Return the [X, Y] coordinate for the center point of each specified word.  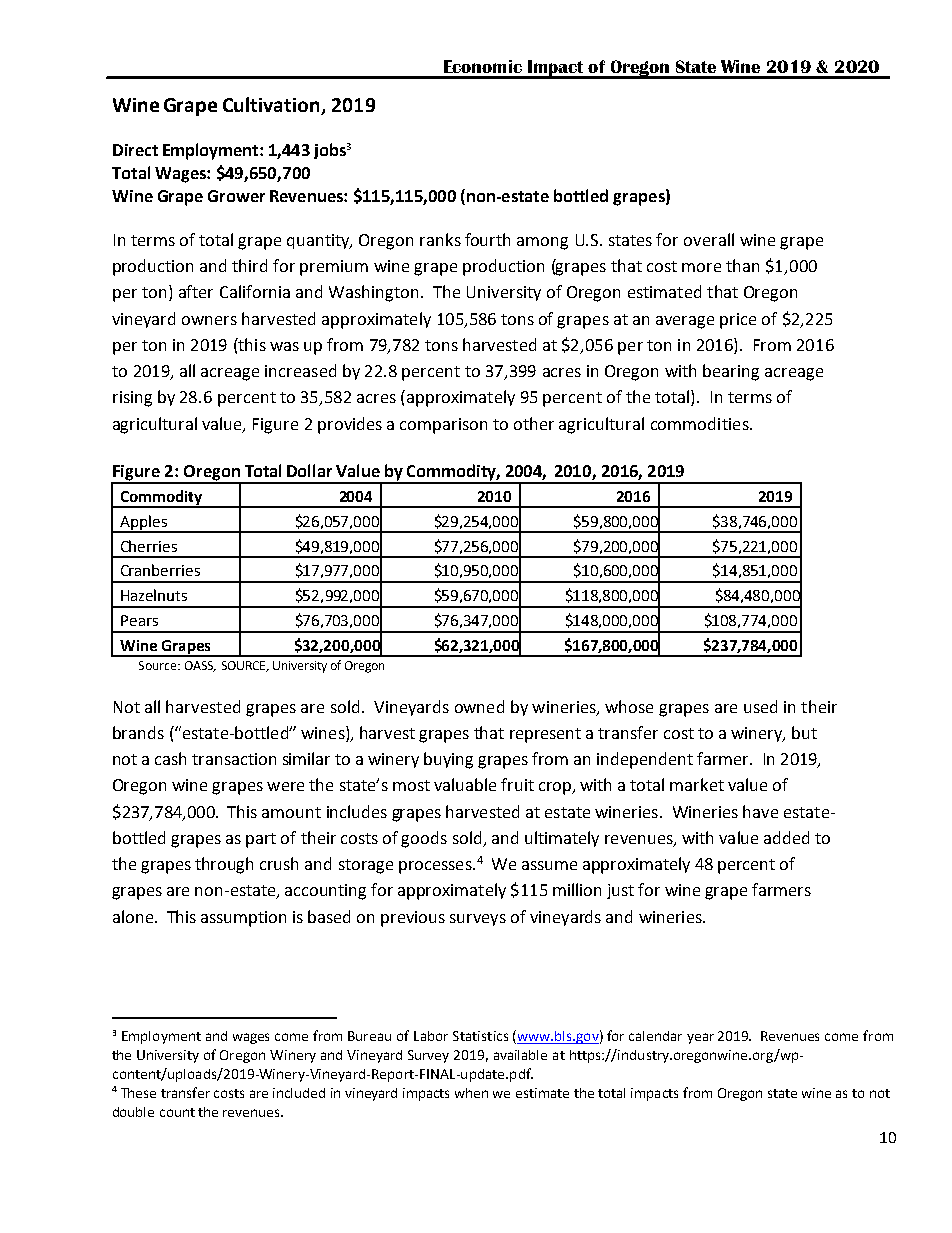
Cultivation [272, 106]
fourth [487, 239]
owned [479, 706]
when [471, 1093]
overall [709, 239]
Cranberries [160, 570]
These [138, 1093]
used [760, 706]
